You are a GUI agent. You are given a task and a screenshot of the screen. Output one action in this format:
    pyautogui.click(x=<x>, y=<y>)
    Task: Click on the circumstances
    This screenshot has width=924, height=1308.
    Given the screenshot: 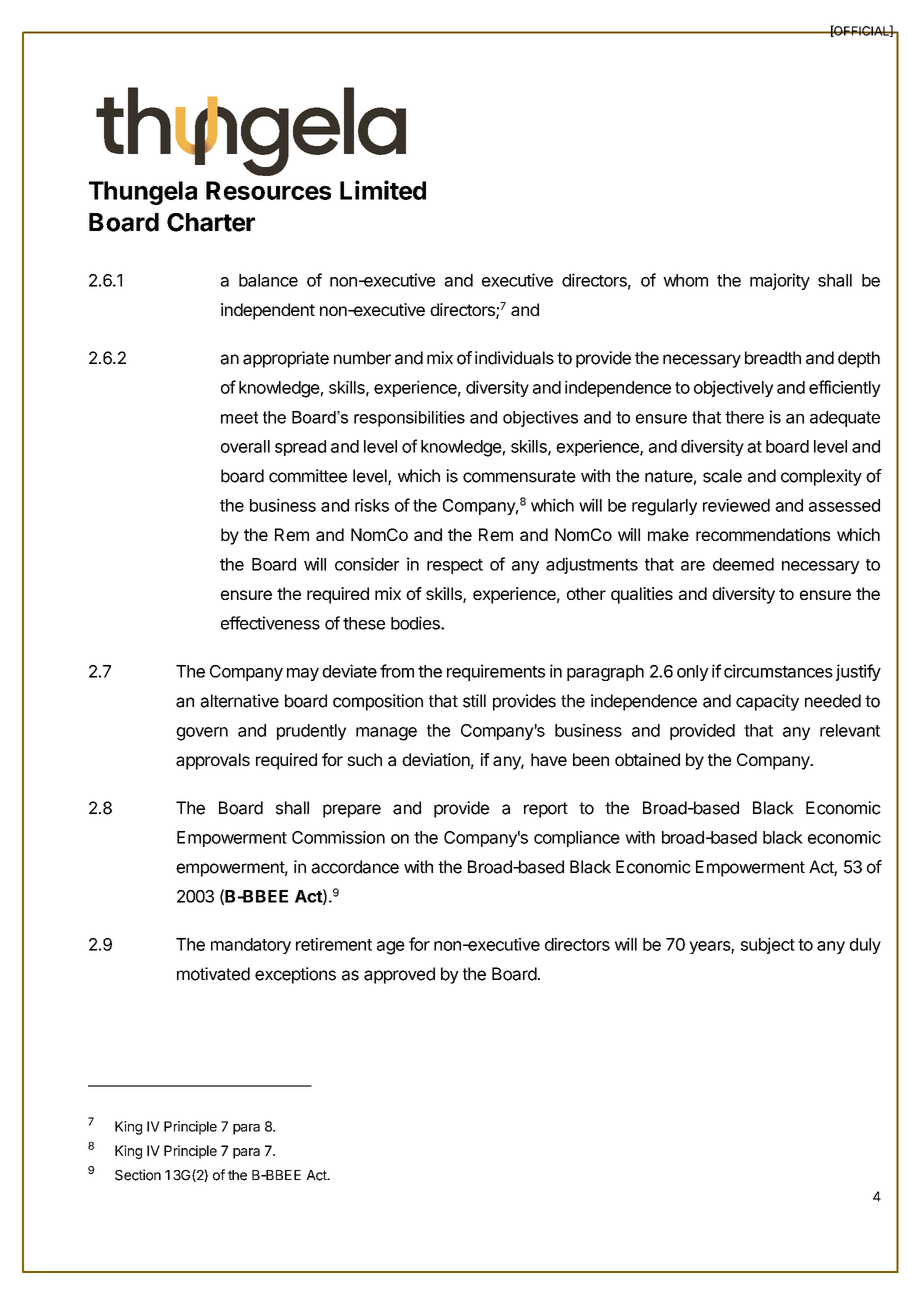 What is the action you would take?
    pyautogui.click(x=778, y=671)
